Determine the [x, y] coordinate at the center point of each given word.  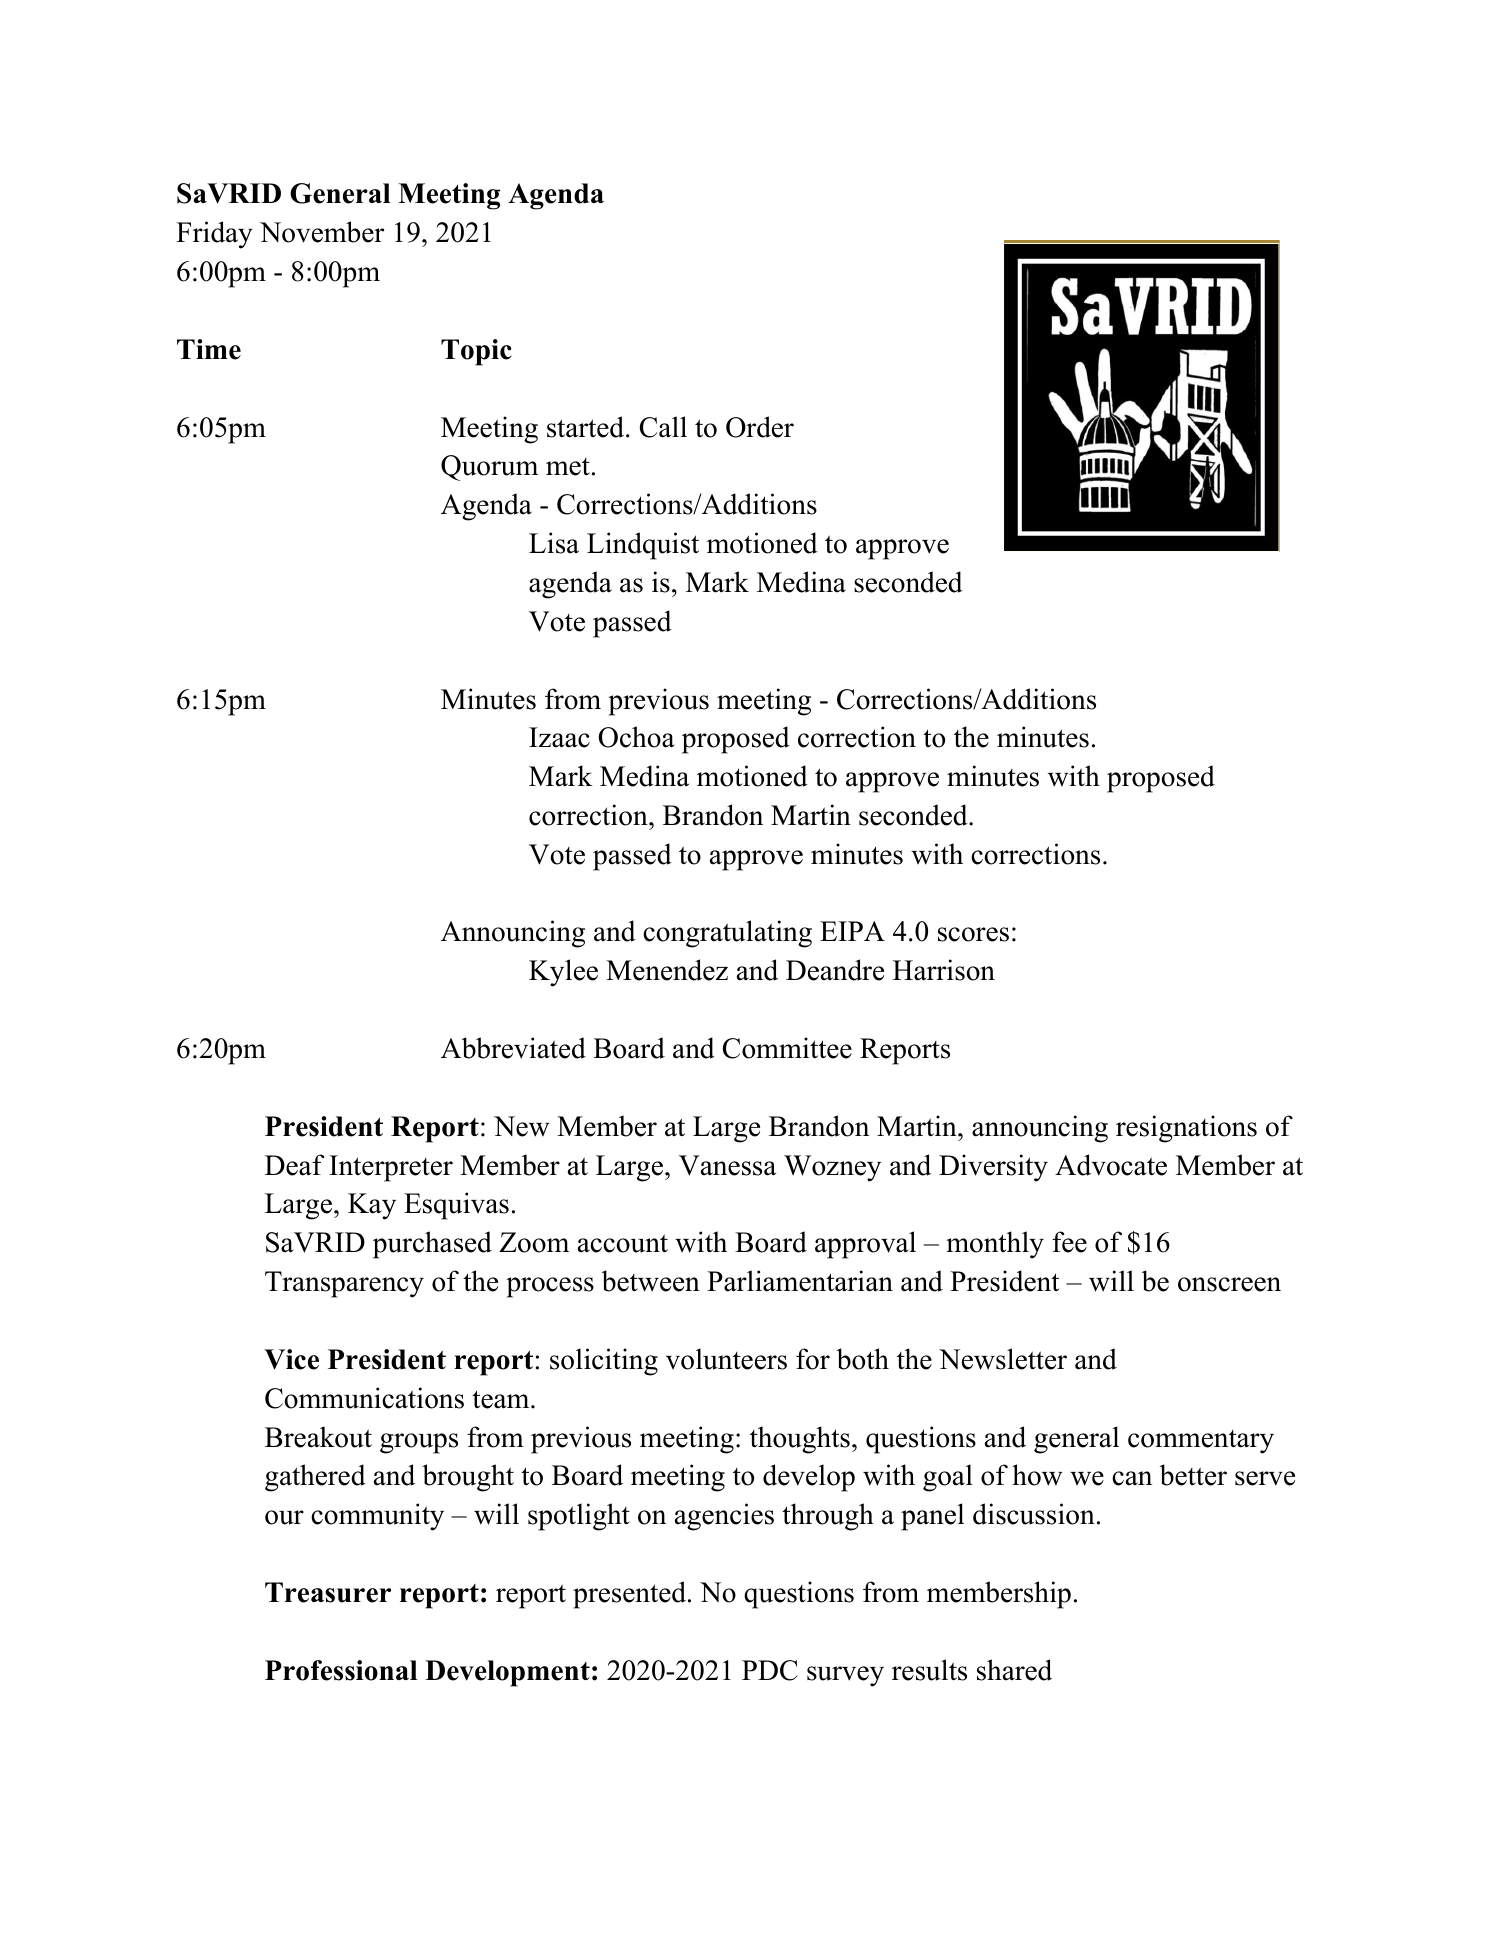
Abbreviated [513, 1048]
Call [663, 427]
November [322, 232]
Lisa [554, 543]
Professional [341, 1670]
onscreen [1229, 1284]
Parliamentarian [800, 1281]
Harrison [944, 970]
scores [973, 934]
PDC [770, 1670]
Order [760, 427]
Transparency [344, 1284]
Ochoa [636, 737]
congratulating [727, 934]
